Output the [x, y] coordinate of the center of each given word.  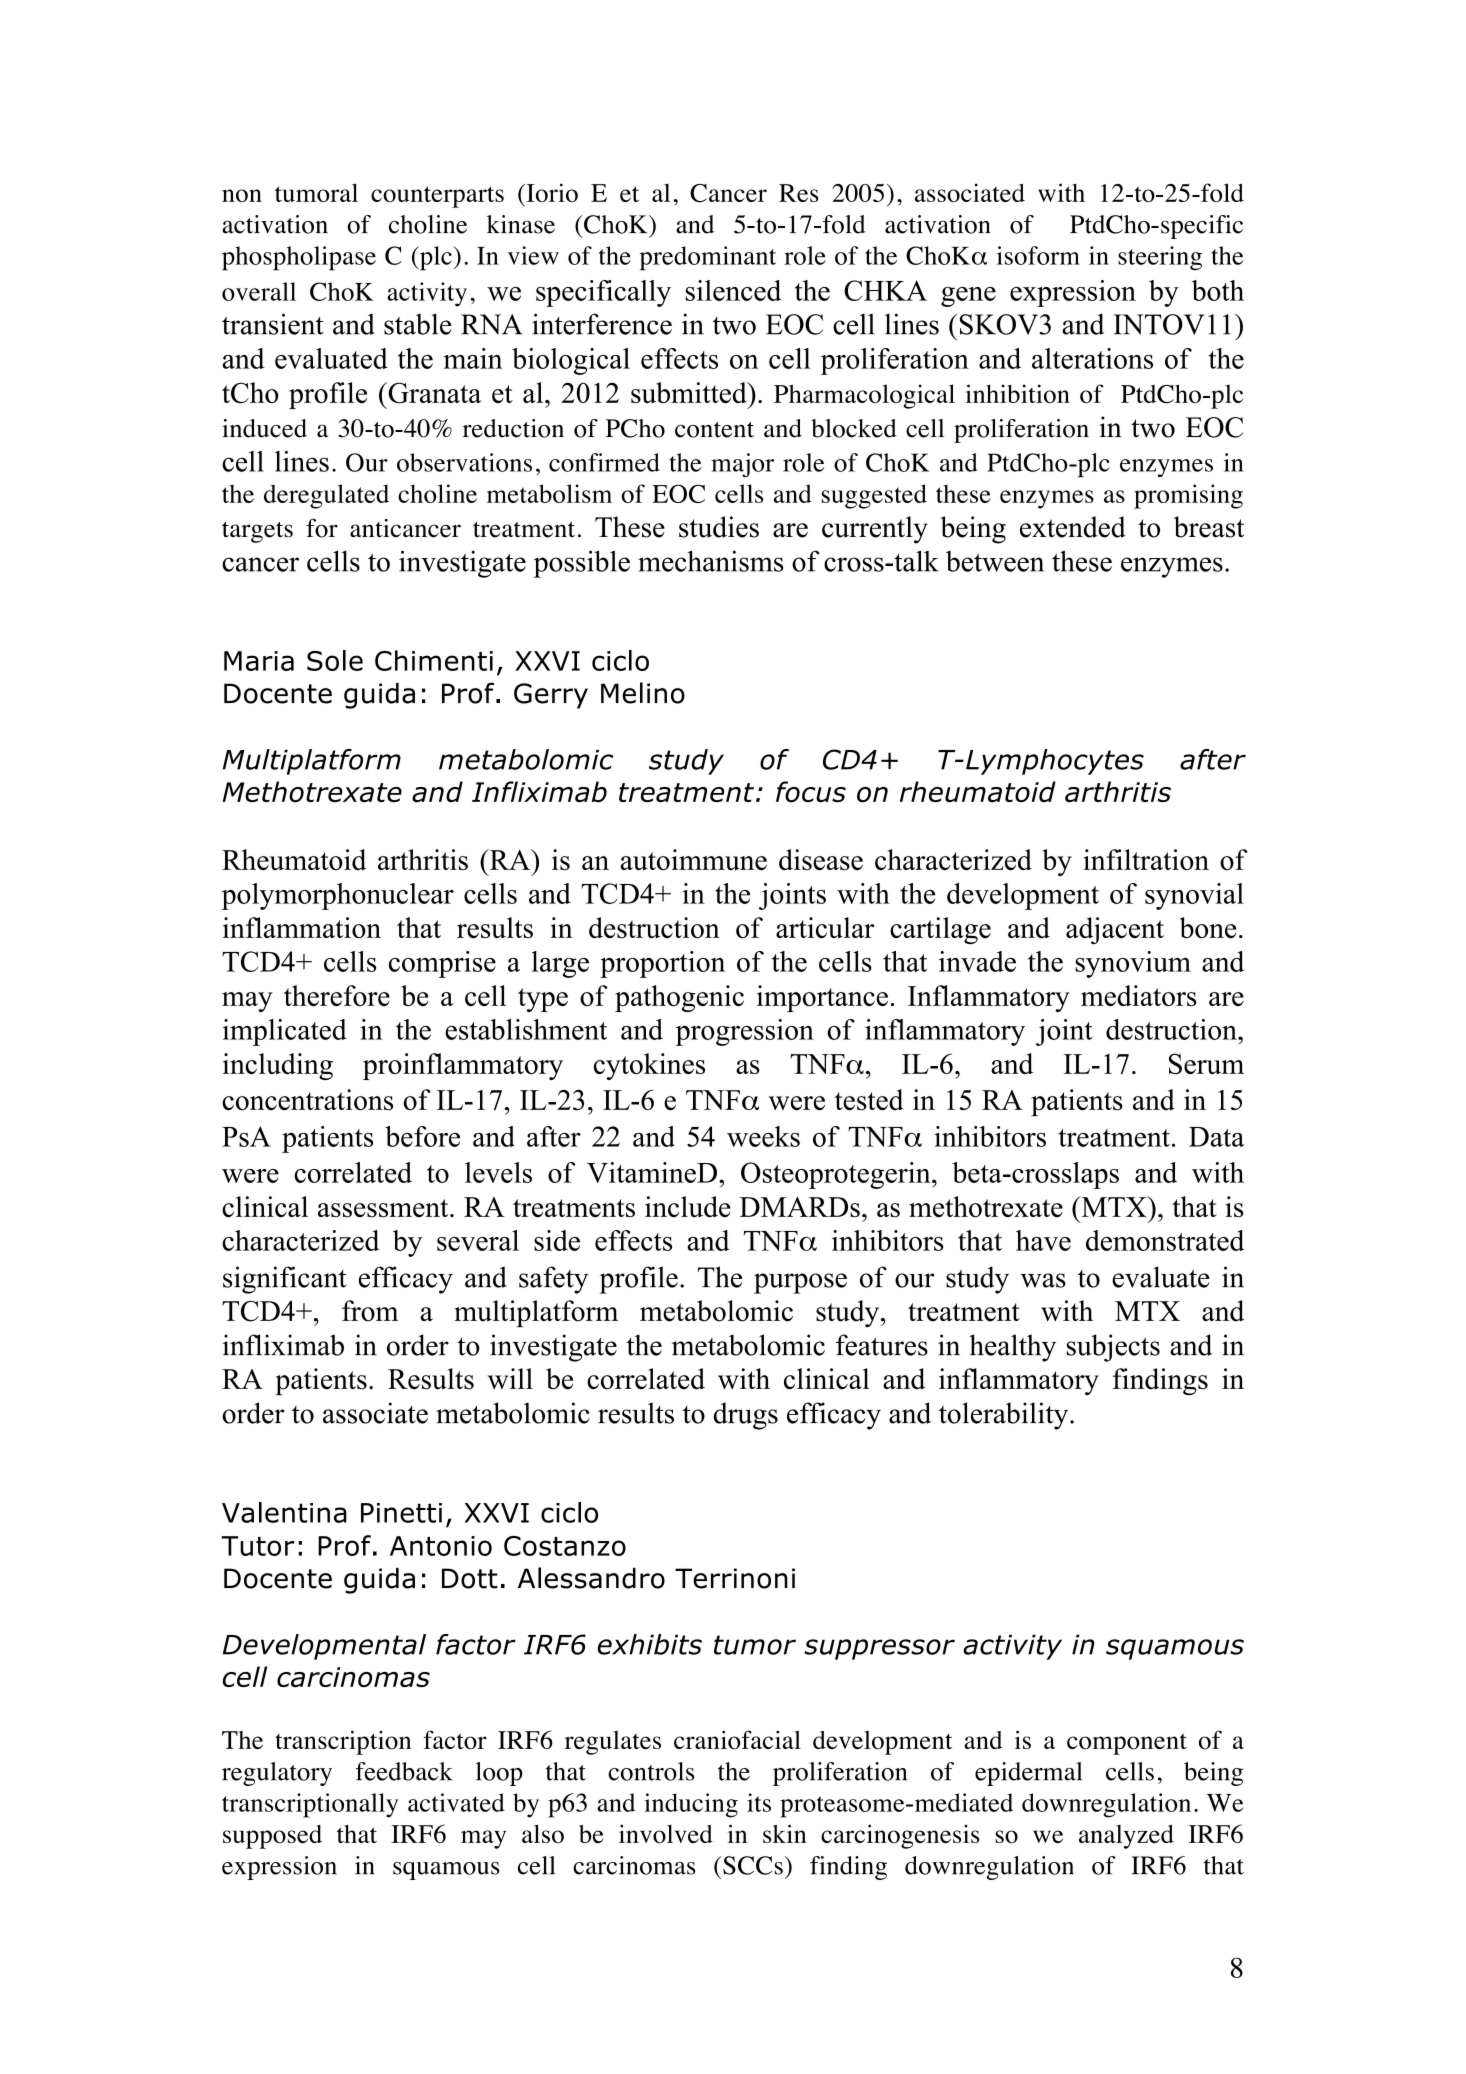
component [1127, 1744]
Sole [335, 660]
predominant [708, 258]
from [370, 1311]
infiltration [1146, 860]
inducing [691, 1805]
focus [811, 792]
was [1043, 1280]
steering [1160, 258]
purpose [800, 1283]
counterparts [437, 197]
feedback [404, 1771]
